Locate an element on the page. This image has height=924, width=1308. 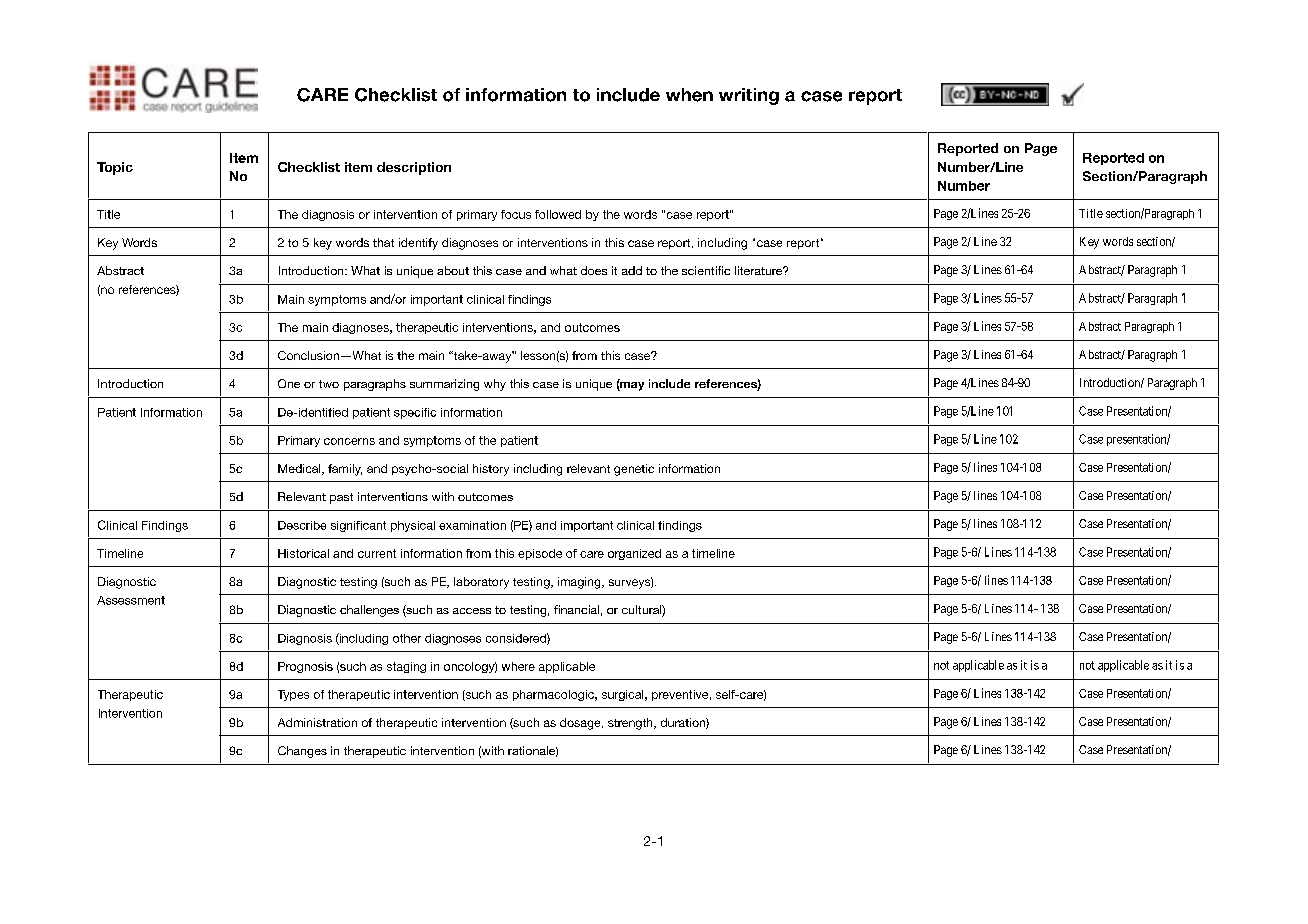
Changes is located at coordinates (302, 752).
